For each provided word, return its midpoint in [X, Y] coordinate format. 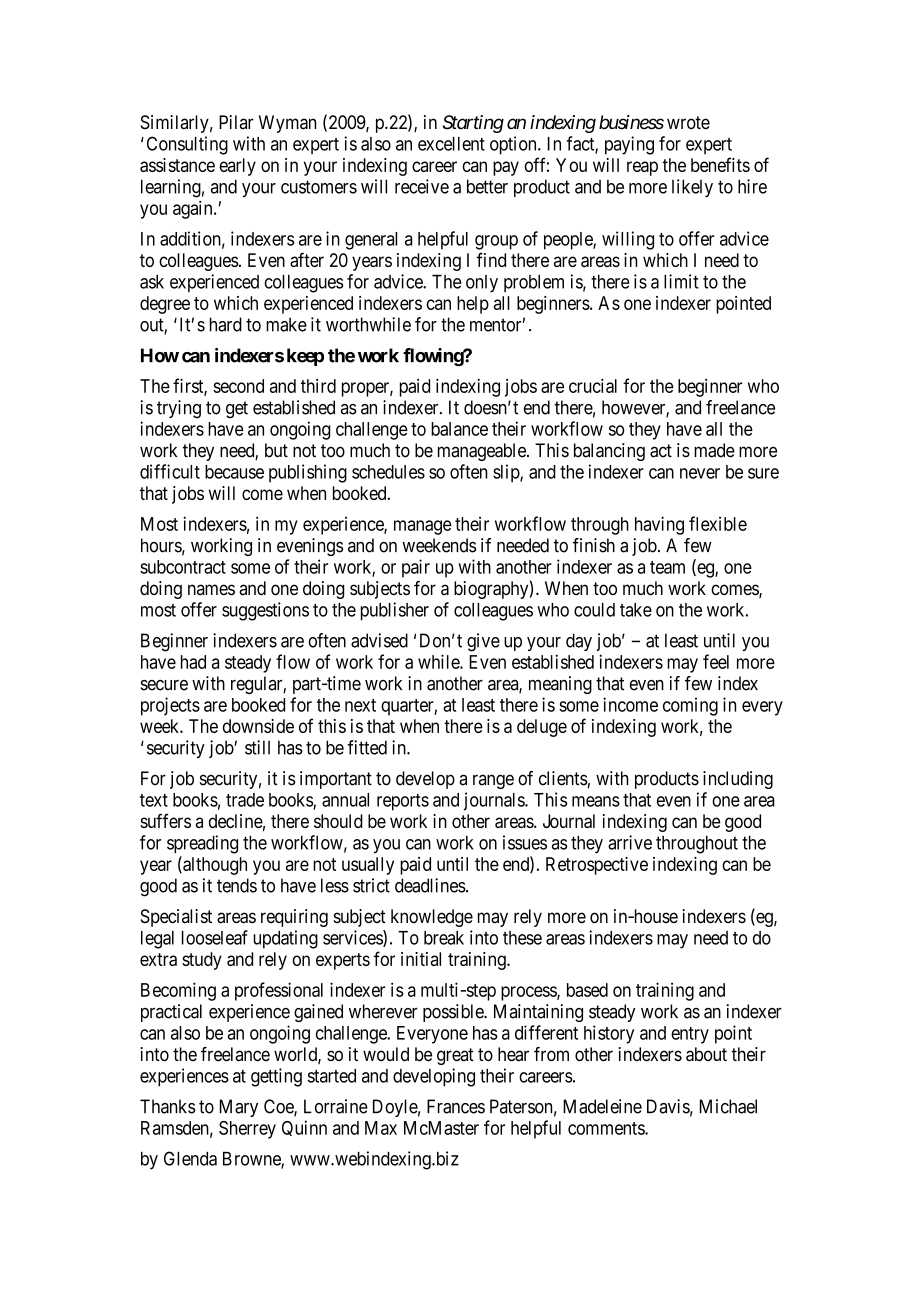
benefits [720, 164]
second [238, 386]
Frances [456, 1106]
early [237, 167]
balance [459, 429]
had [193, 662]
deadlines [430, 885]
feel [716, 661]
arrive [630, 842]
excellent [451, 144]
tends [237, 885]
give [483, 642]
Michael [728, 1106]
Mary [239, 1108]
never [700, 473]
